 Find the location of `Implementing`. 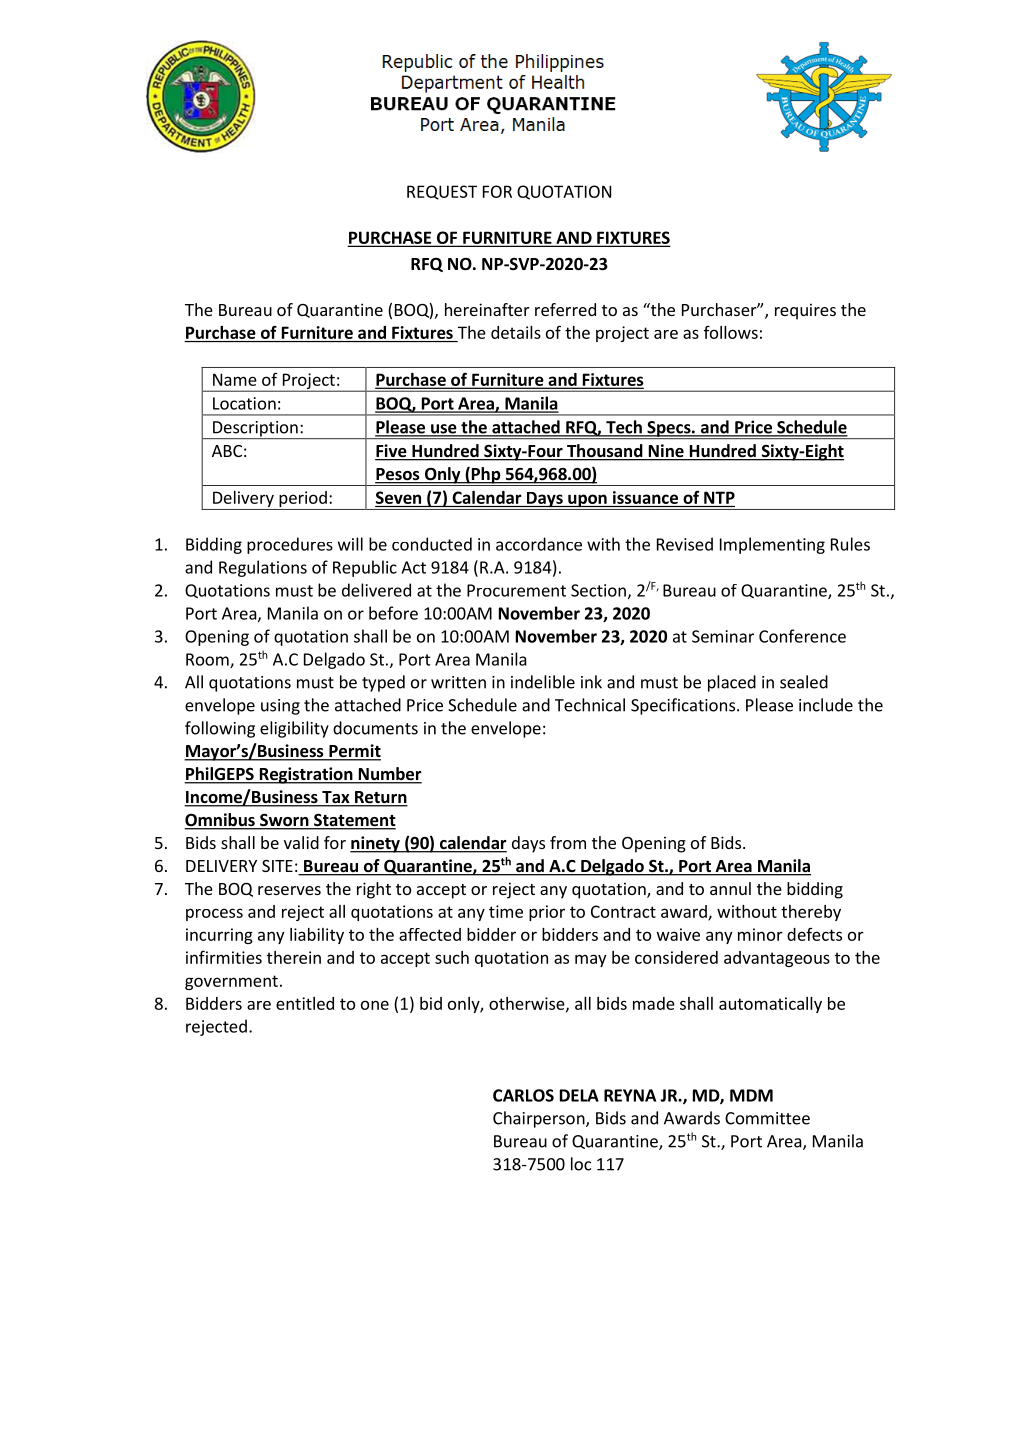

Implementing is located at coordinates (772, 545).
